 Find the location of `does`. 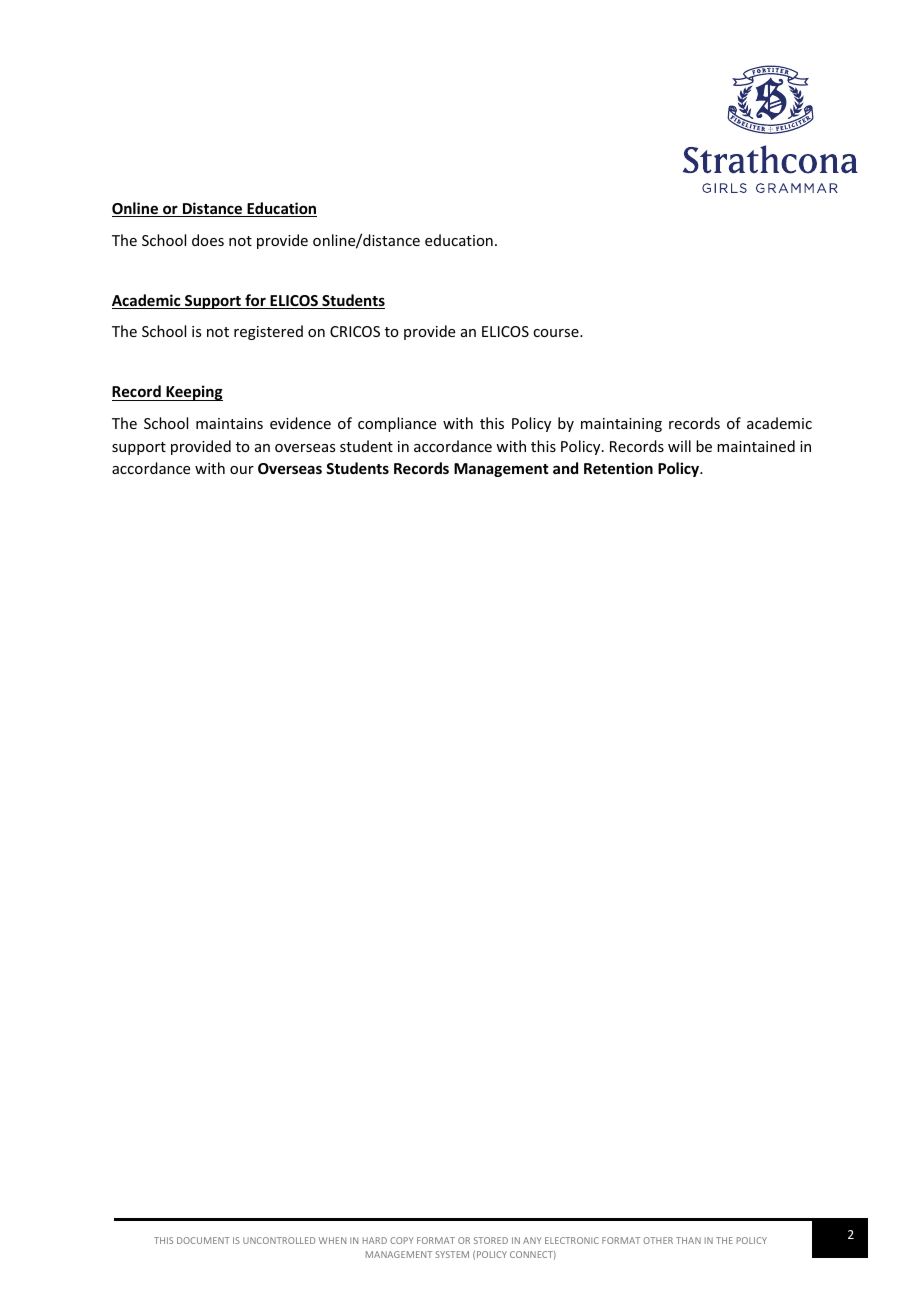

does is located at coordinates (208, 240).
